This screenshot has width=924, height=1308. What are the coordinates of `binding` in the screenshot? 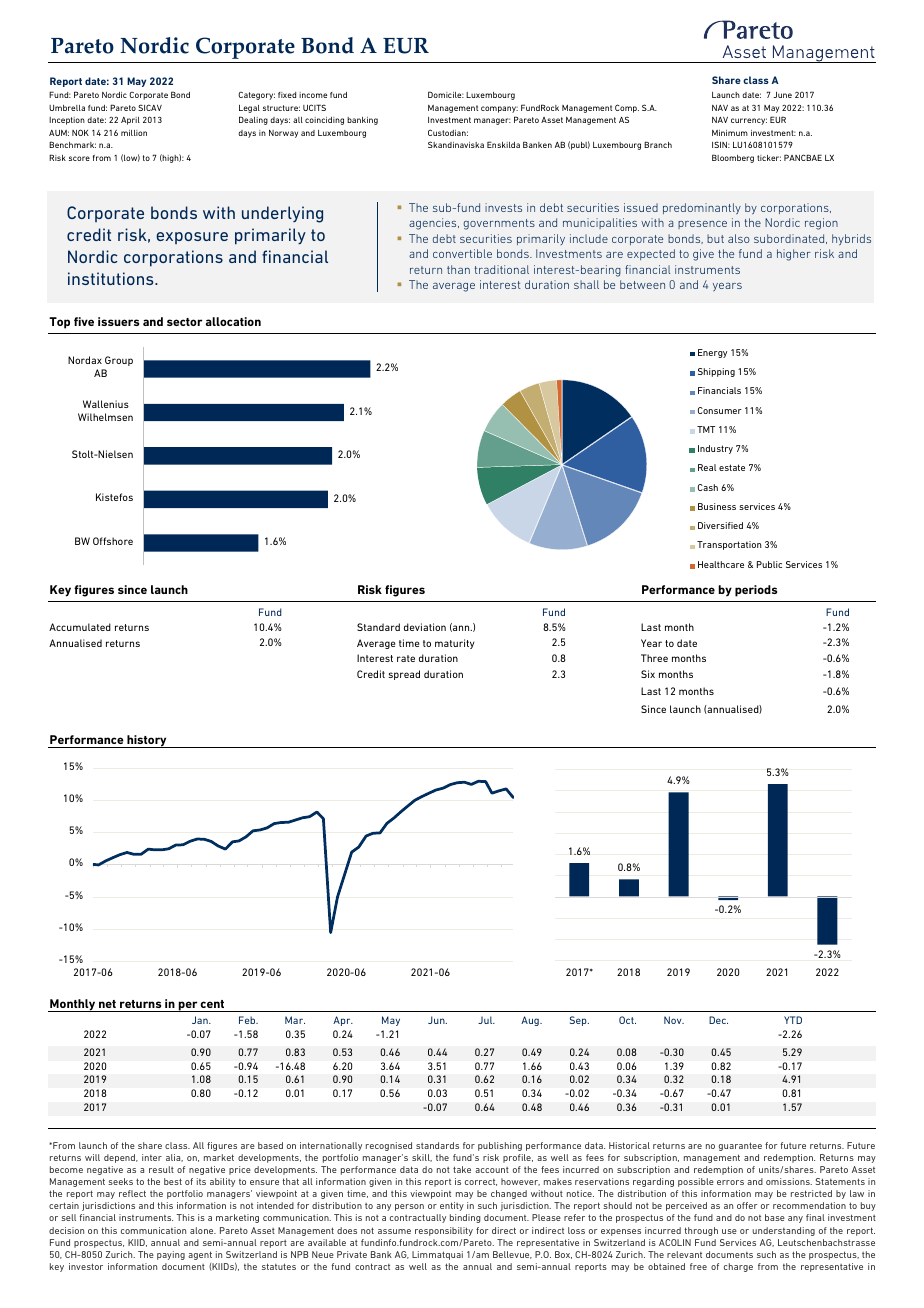 It's located at (465, 1218).
